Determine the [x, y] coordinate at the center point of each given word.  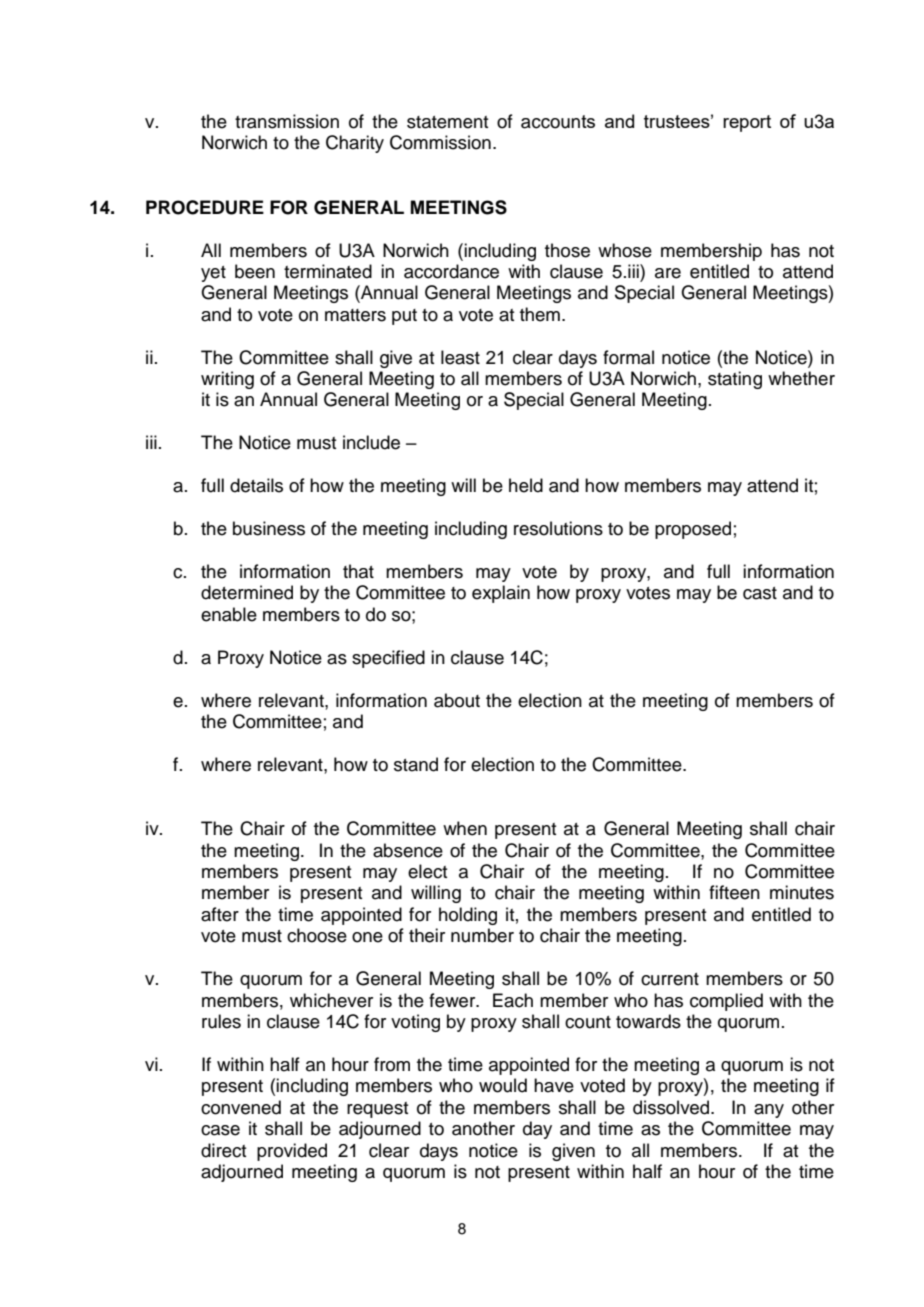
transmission [287, 121]
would [503, 1085]
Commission [440, 142]
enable [229, 614]
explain [501, 594]
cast [760, 593]
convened [241, 1107]
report [747, 123]
